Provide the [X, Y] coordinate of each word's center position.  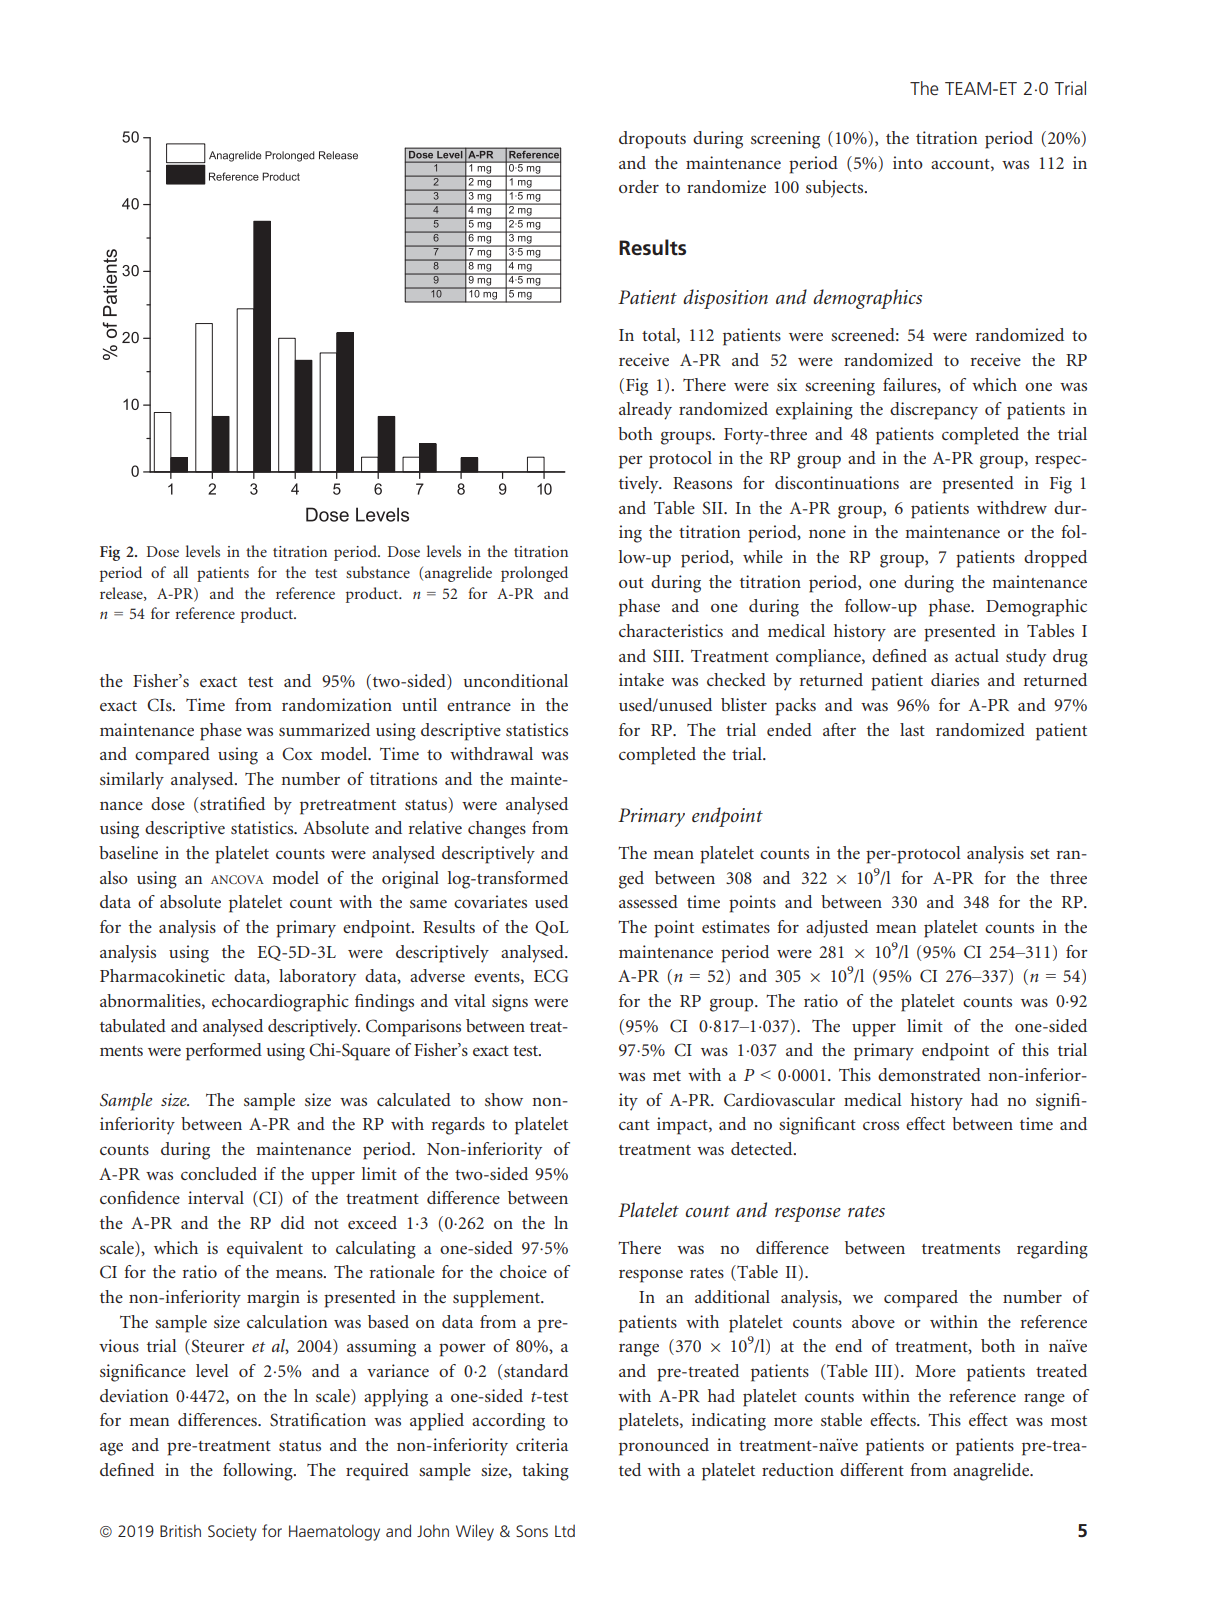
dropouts [652, 140]
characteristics [671, 630]
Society [232, 1533]
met [667, 1076]
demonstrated [929, 1074]
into [908, 162]
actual [977, 655]
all [180, 572]
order [639, 186]
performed [224, 1052]
